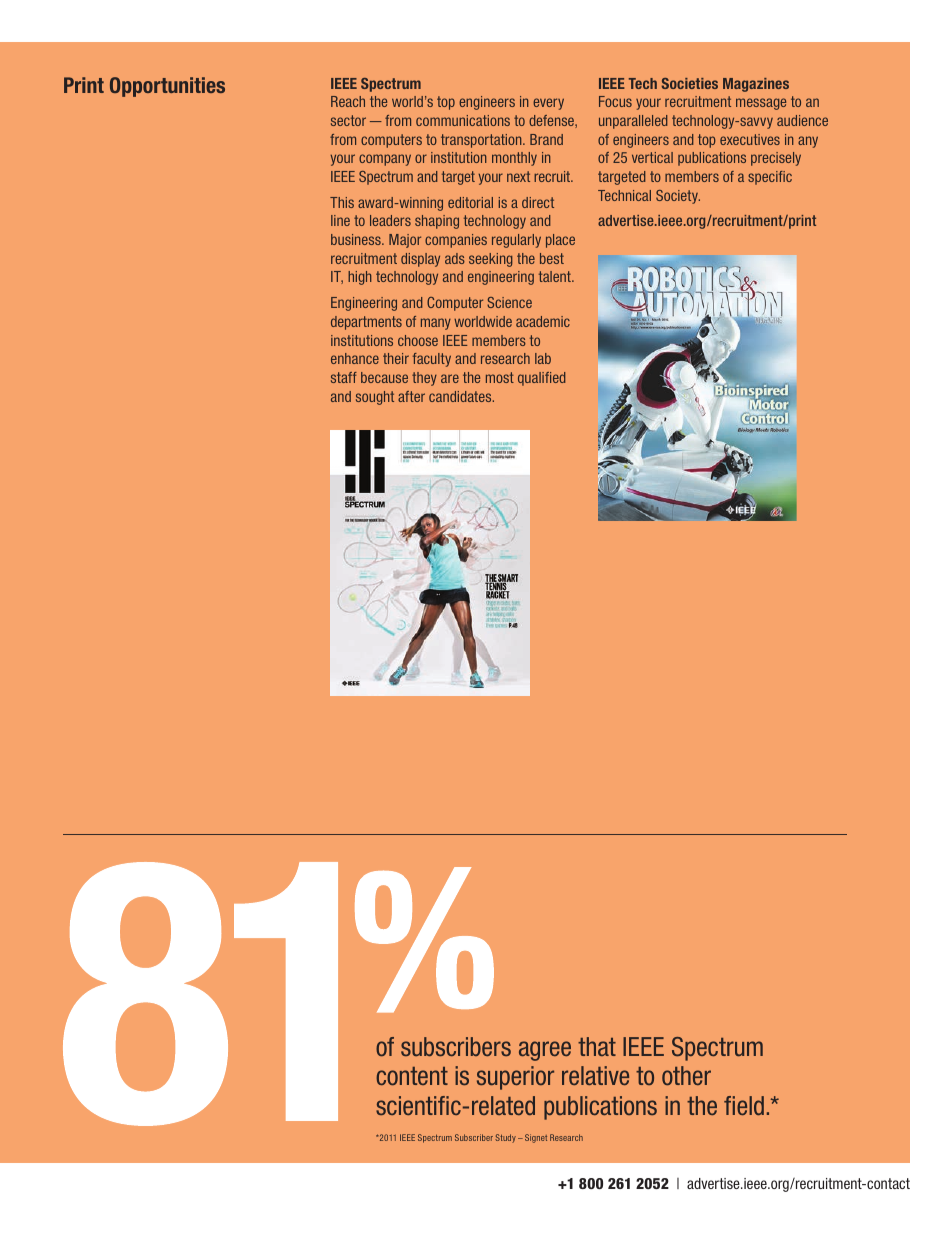  What do you see at coordinates (505, 1138) in the screenshot?
I see `Study` at bounding box center [505, 1138].
